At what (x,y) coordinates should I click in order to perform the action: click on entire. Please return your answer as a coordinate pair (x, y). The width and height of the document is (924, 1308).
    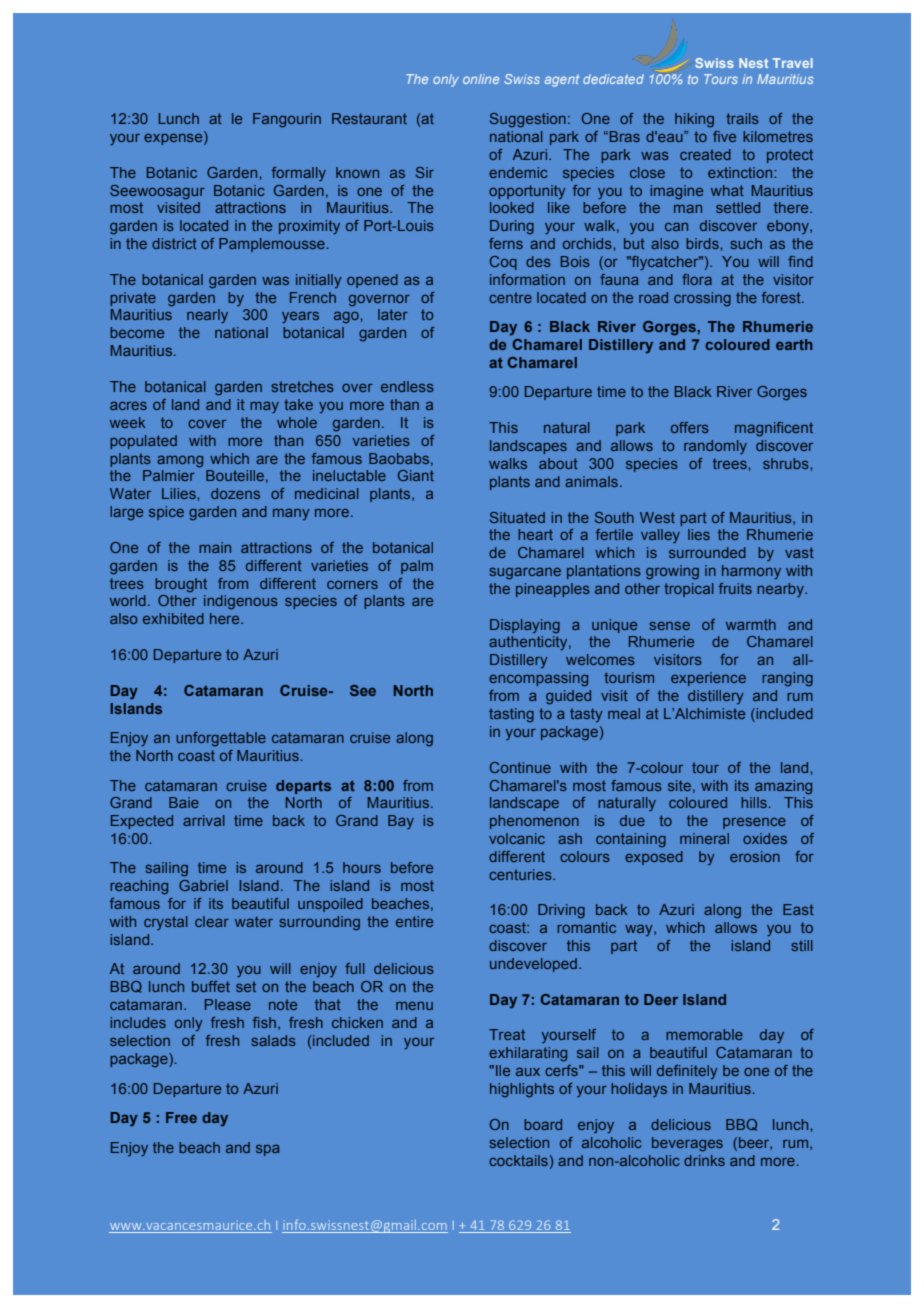
    Looking at the image, I should click on (414, 921).
